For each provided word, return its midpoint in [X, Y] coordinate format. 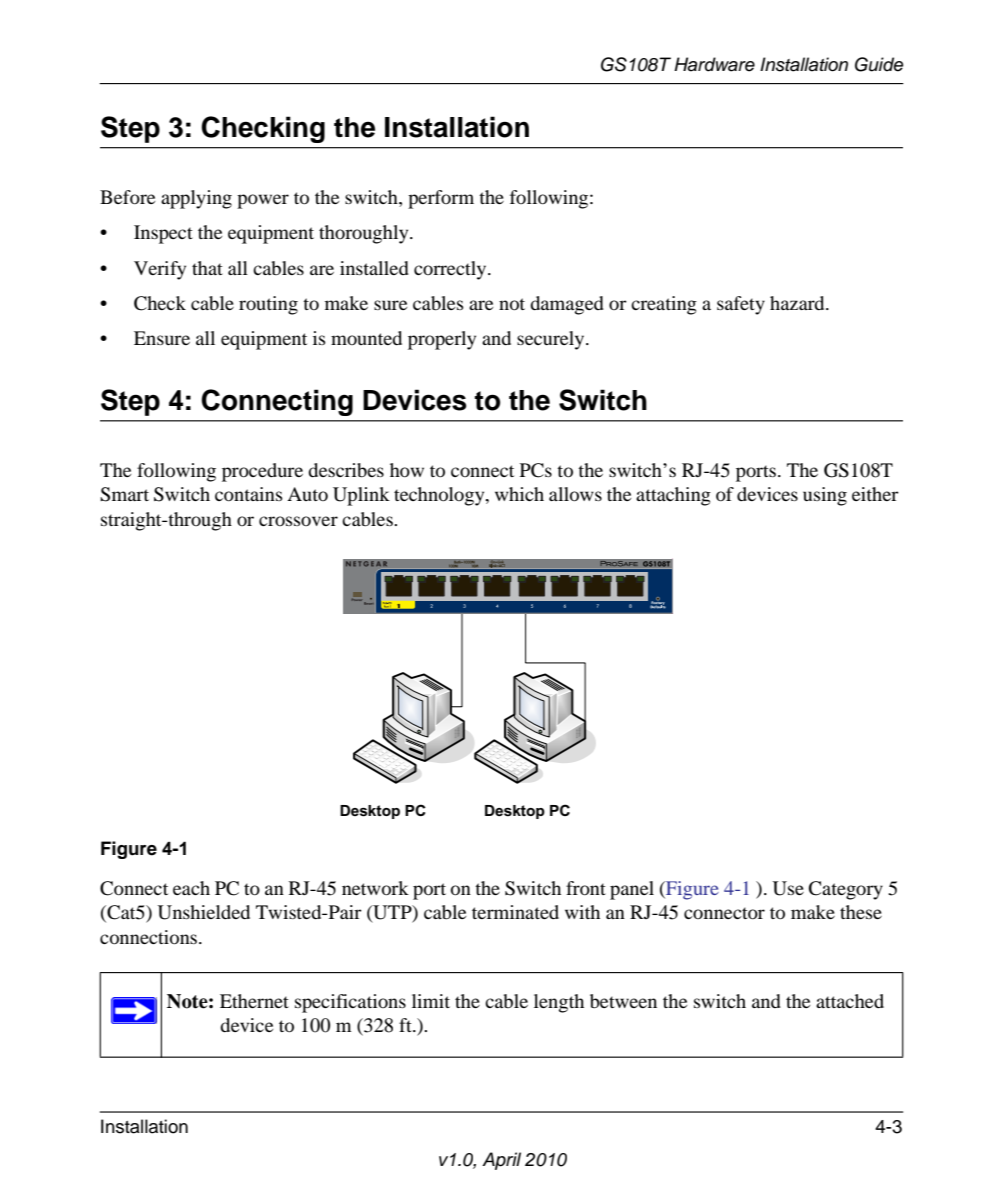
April [501, 1161]
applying [196, 199]
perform [441, 199]
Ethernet [254, 1001]
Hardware [714, 64]
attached [850, 1001]
